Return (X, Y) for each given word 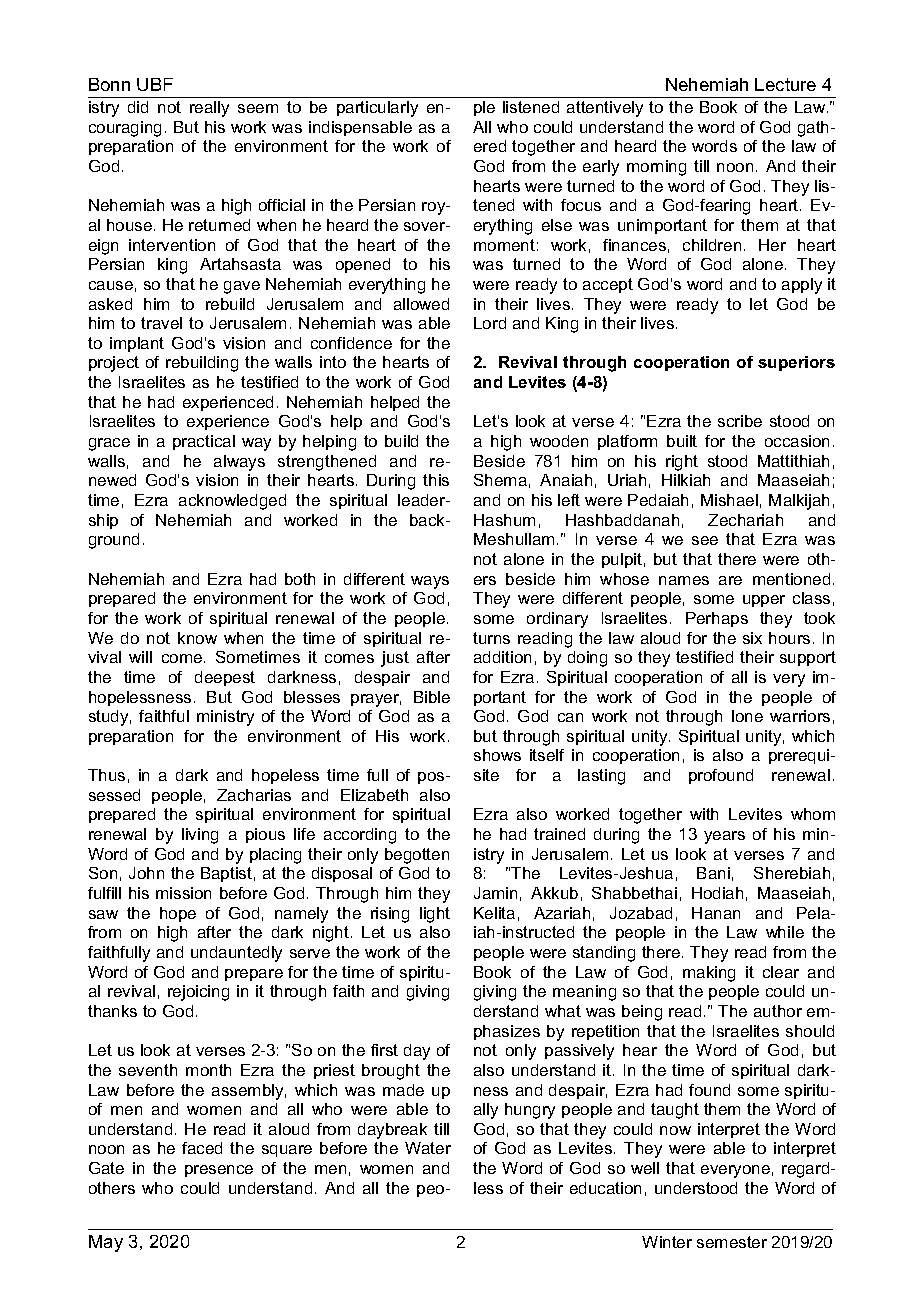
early (601, 168)
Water (428, 1148)
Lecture (785, 84)
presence (219, 1171)
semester (732, 1242)
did (138, 107)
